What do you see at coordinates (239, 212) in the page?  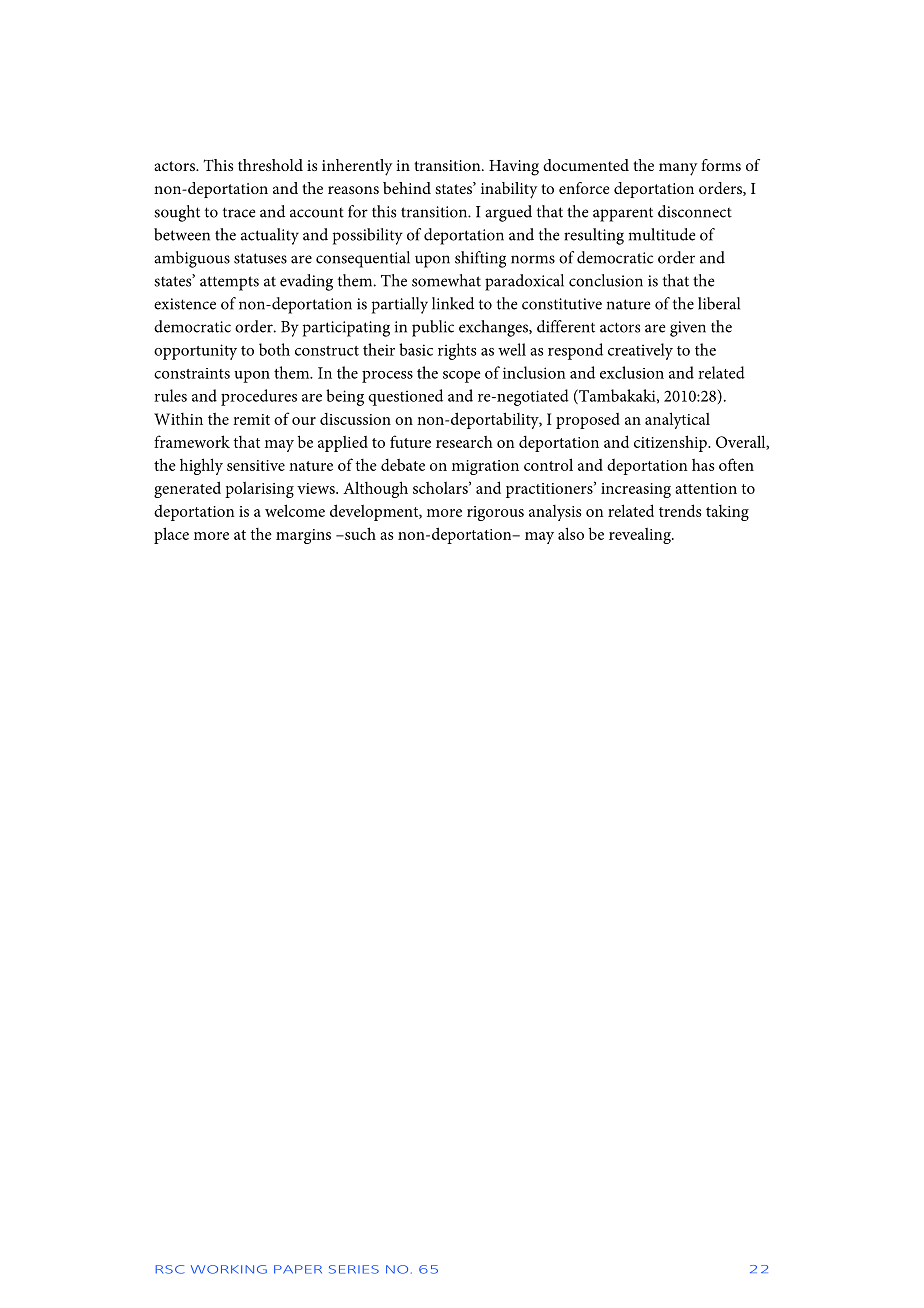 I see `trace` at bounding box center [239, 212].
